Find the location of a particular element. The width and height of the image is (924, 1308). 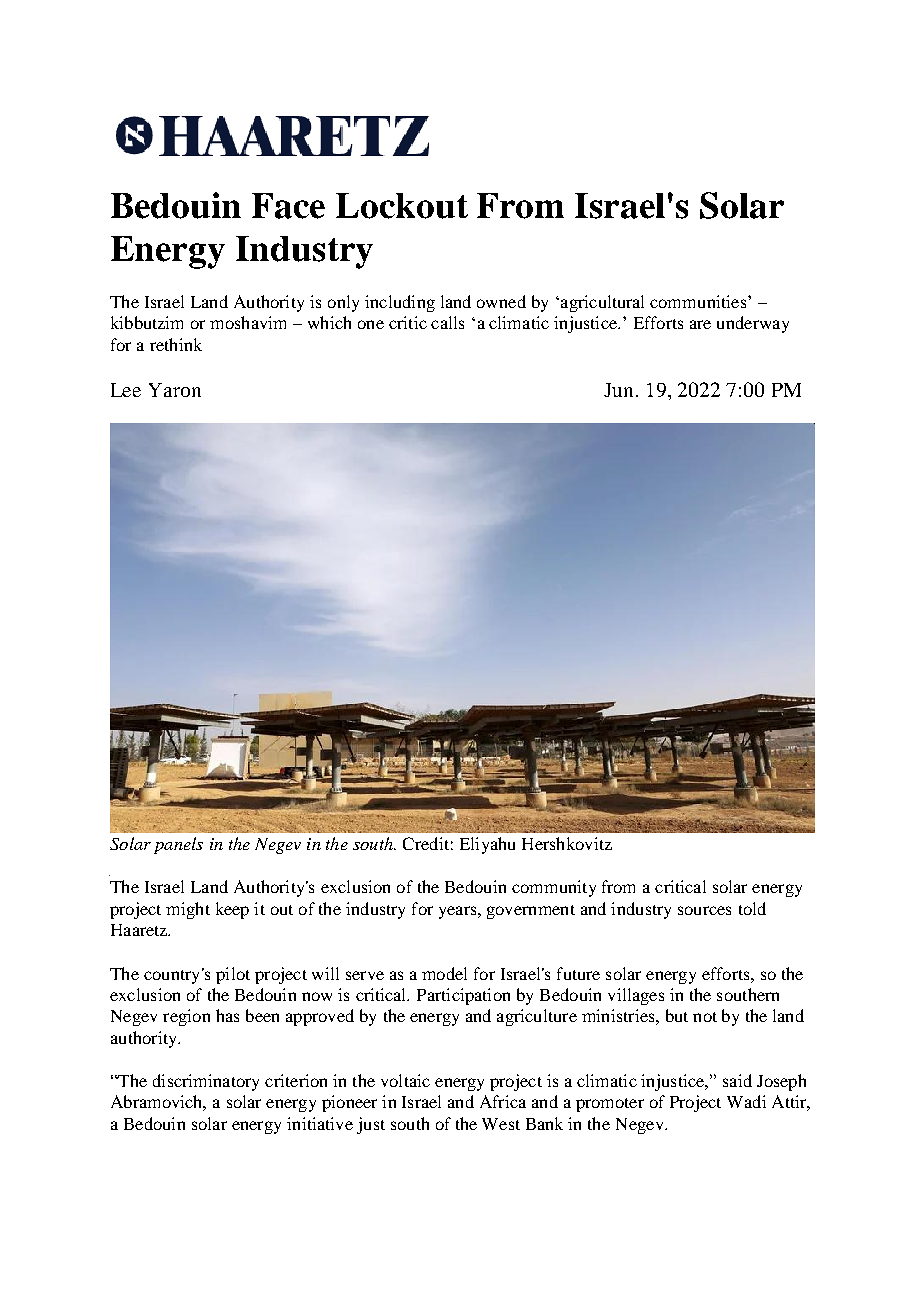

Jun is located at coordinates (618, 390).
